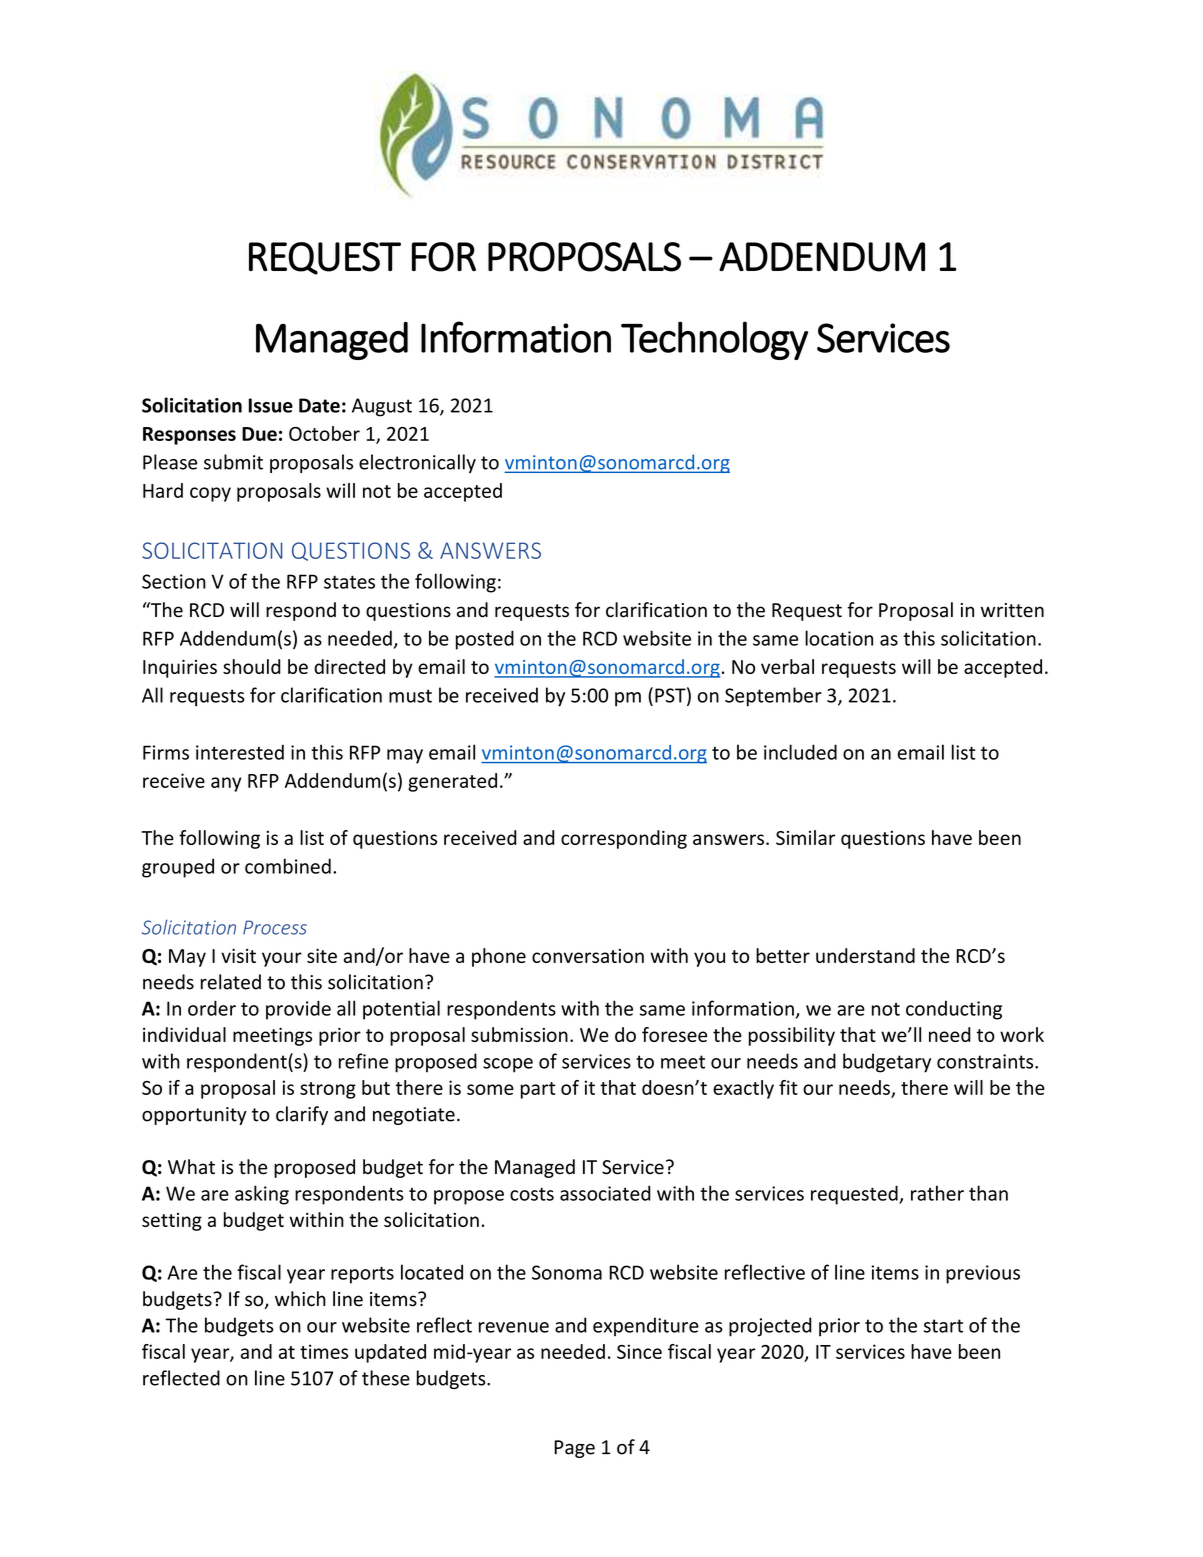 The width and height of the screenshot is (1203, 1557). Describe the element at coordinates (288, 866) in the screenshot. I see `combined` at that location.
